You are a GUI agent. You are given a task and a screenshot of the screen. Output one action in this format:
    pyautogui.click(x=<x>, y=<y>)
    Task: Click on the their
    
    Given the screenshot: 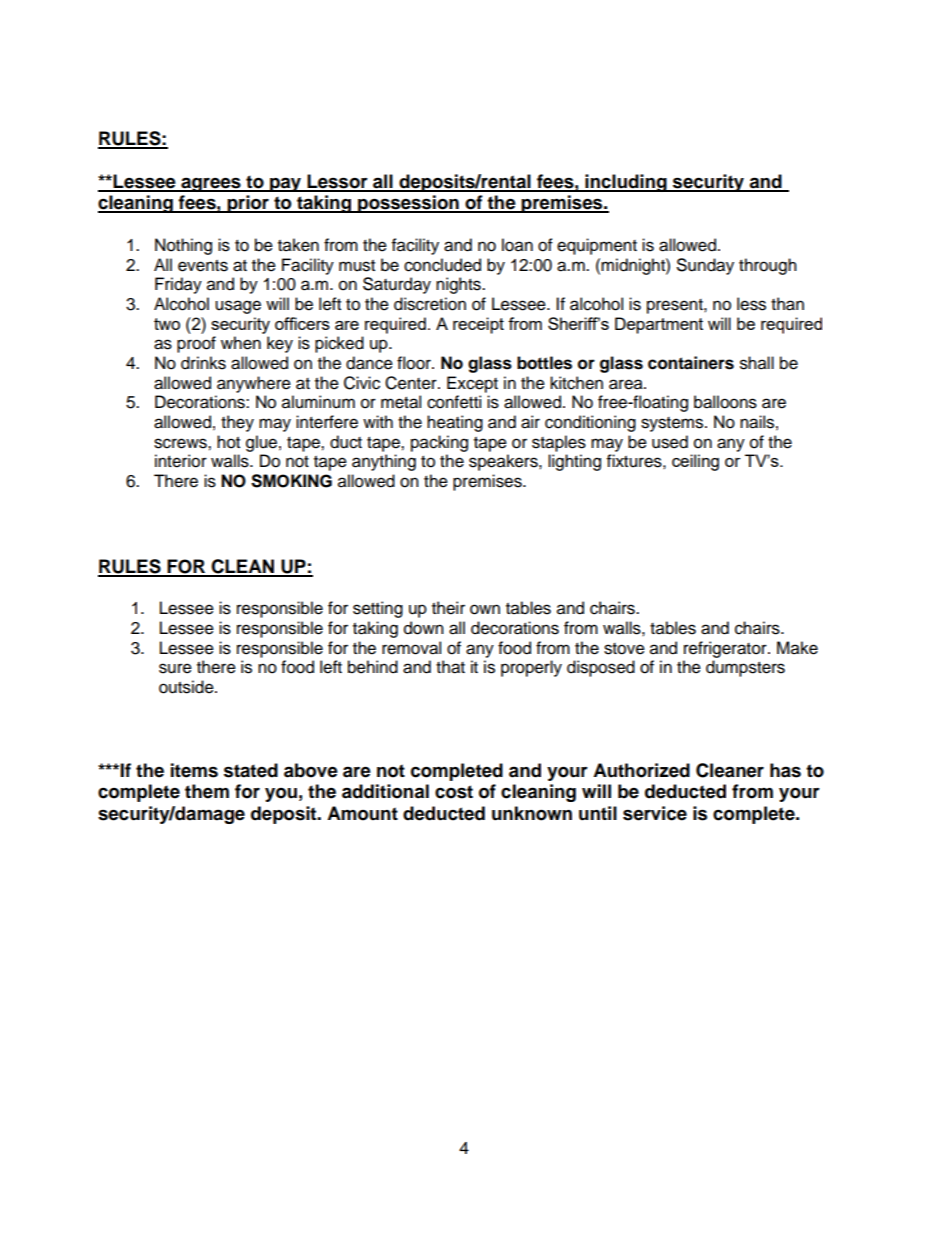 What is the action you would take?
    pyautogui.click(x=448, y=608)
